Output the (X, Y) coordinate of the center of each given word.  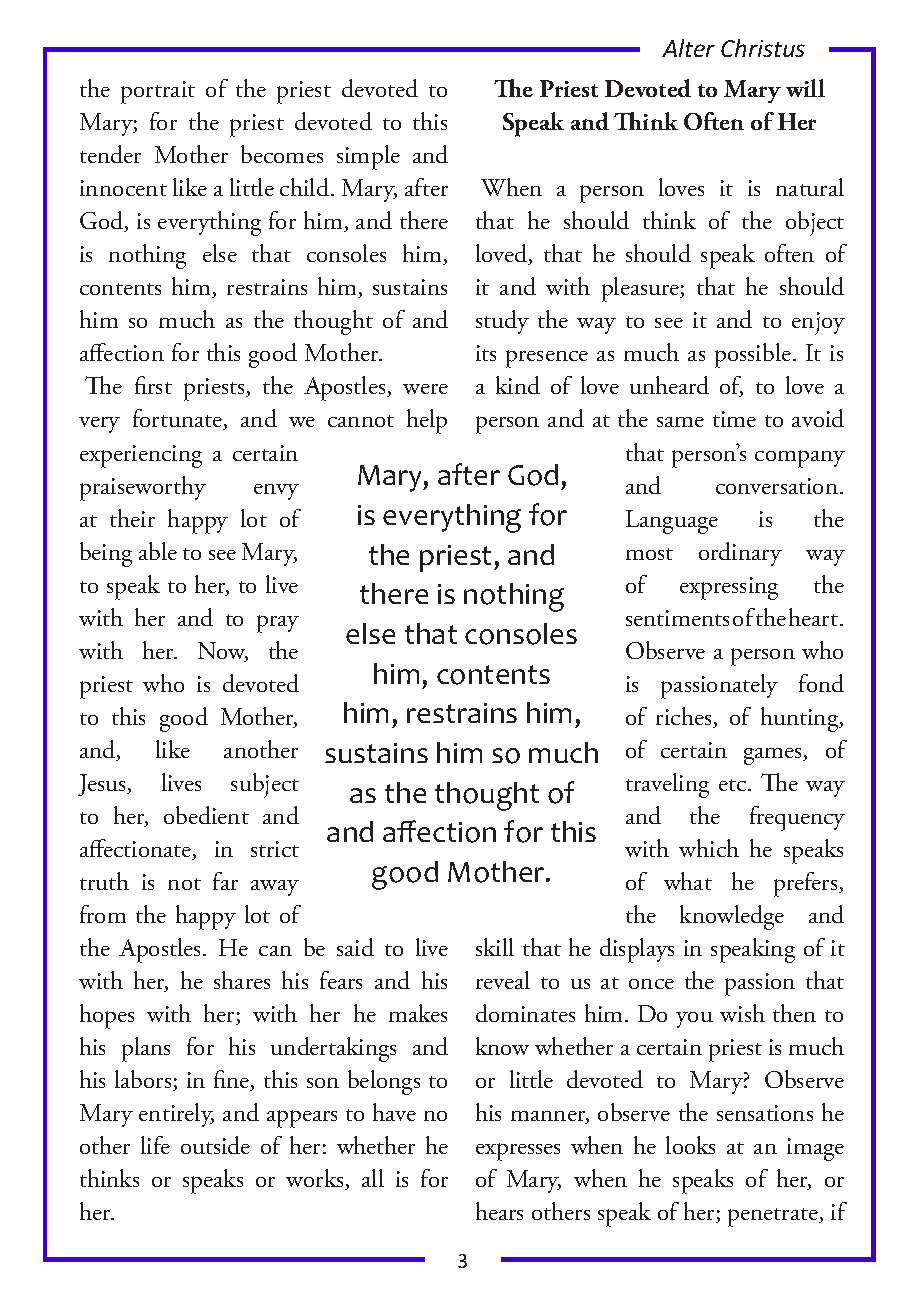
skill (495, 947)
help (427, 421)
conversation (777, 486)
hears (499, 1211)
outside (215, 1145)
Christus (763, 48)
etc (734, 785)
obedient (206, 815)
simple (368, 157)
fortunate (178, 419)
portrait (158, 92)
